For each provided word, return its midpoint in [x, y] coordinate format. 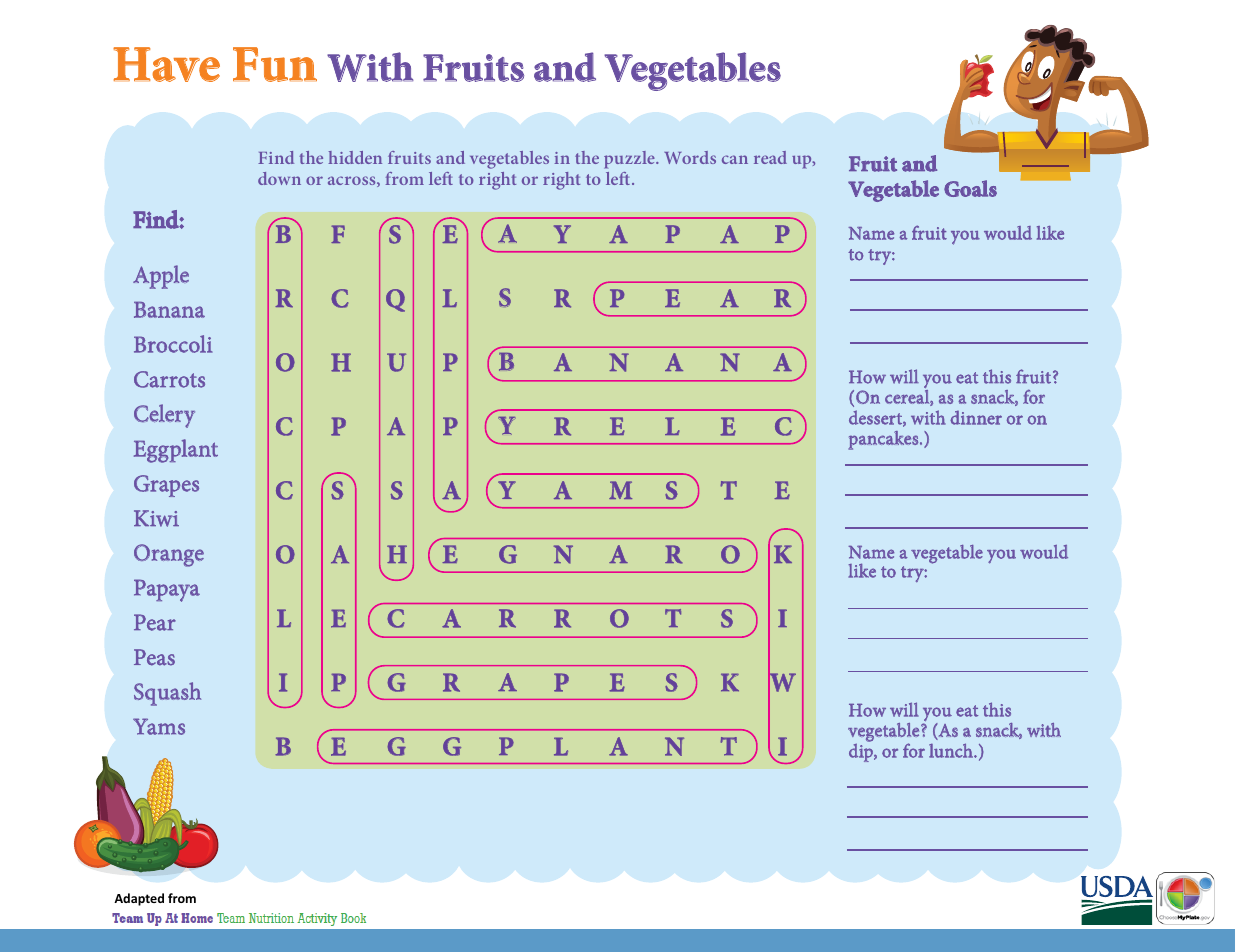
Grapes [166, 486]
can [735, 159]
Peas [154, 657]
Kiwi [156, 518]
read [770, 157]
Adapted [139, 899]
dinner [976, 418]
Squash [167, 694]
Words [690, 157]
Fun [275, 64]
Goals [970, 188]
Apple [161, 277]
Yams [159, 726]
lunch [952, 750]
